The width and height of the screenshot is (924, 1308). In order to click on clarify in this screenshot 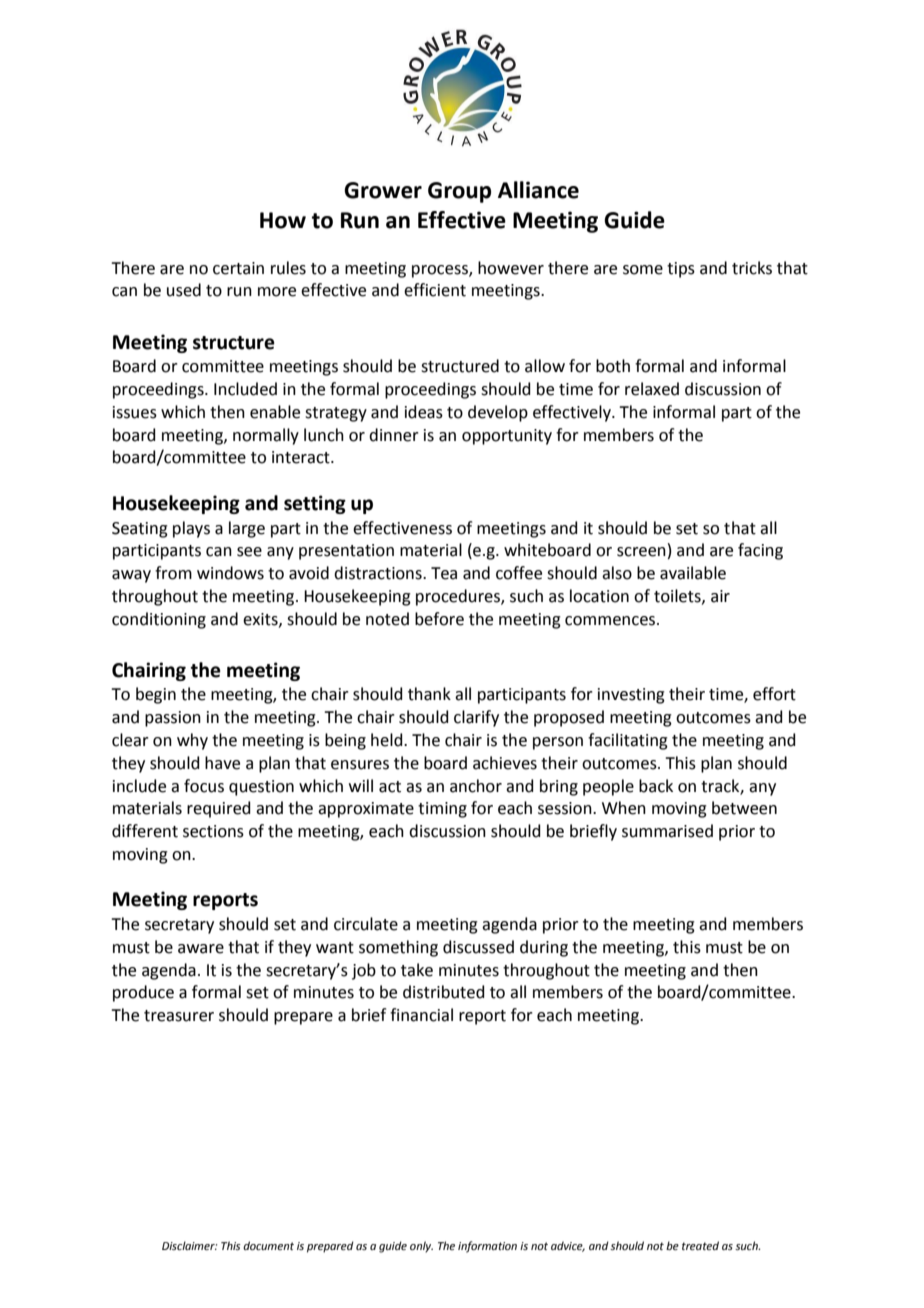, I will do `click(476, 718)`.
